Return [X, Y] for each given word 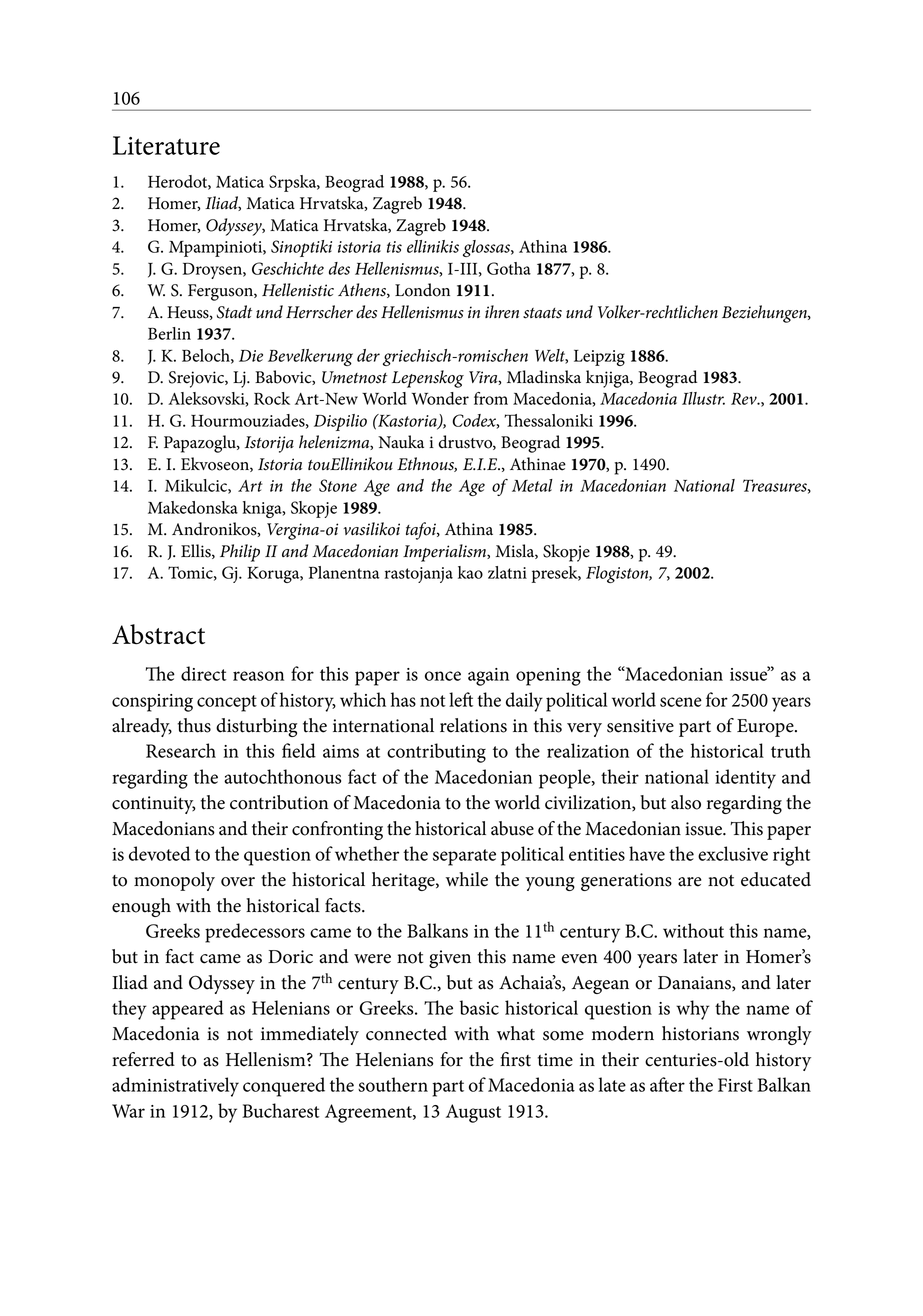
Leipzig [599, 358]
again [488, 677]
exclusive [733, 853]
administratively [175, 1087]
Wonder [440, 398]
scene [681, 702]
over [238, 882]
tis [394, 247]
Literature [166, 145]
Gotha [509, 268]
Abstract [158, 634]
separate [464, 857]
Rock [272, 398]
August [473, 1113]
